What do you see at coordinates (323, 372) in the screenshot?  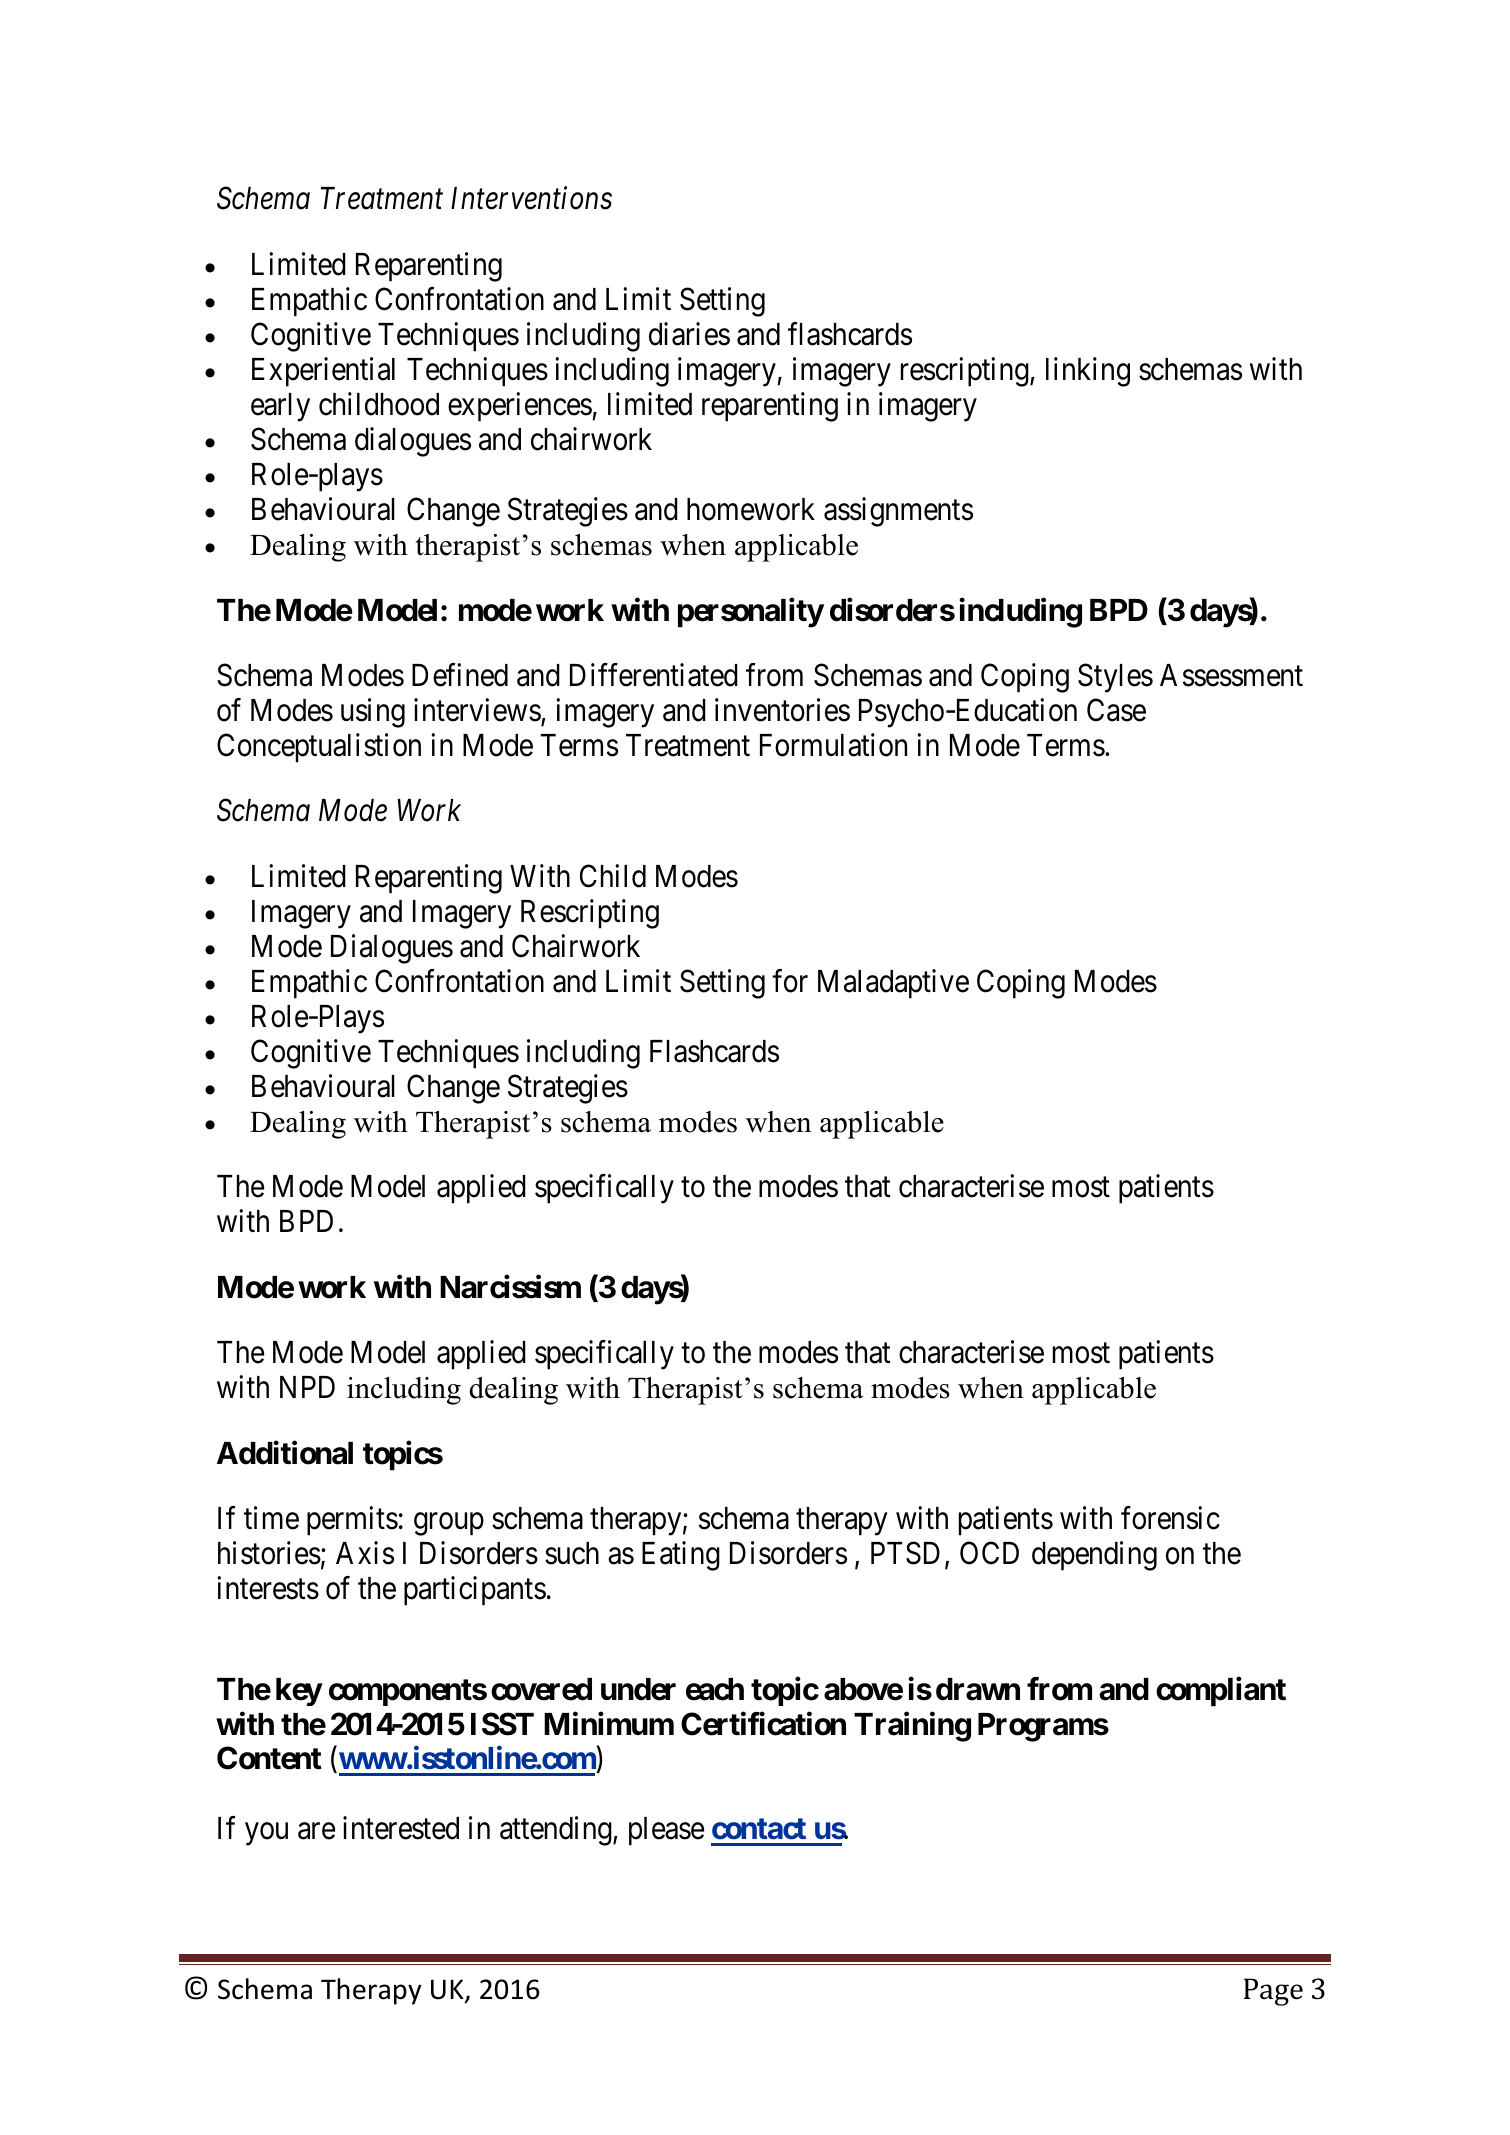 I see `Experiential` at bounding box center [323, 372].
